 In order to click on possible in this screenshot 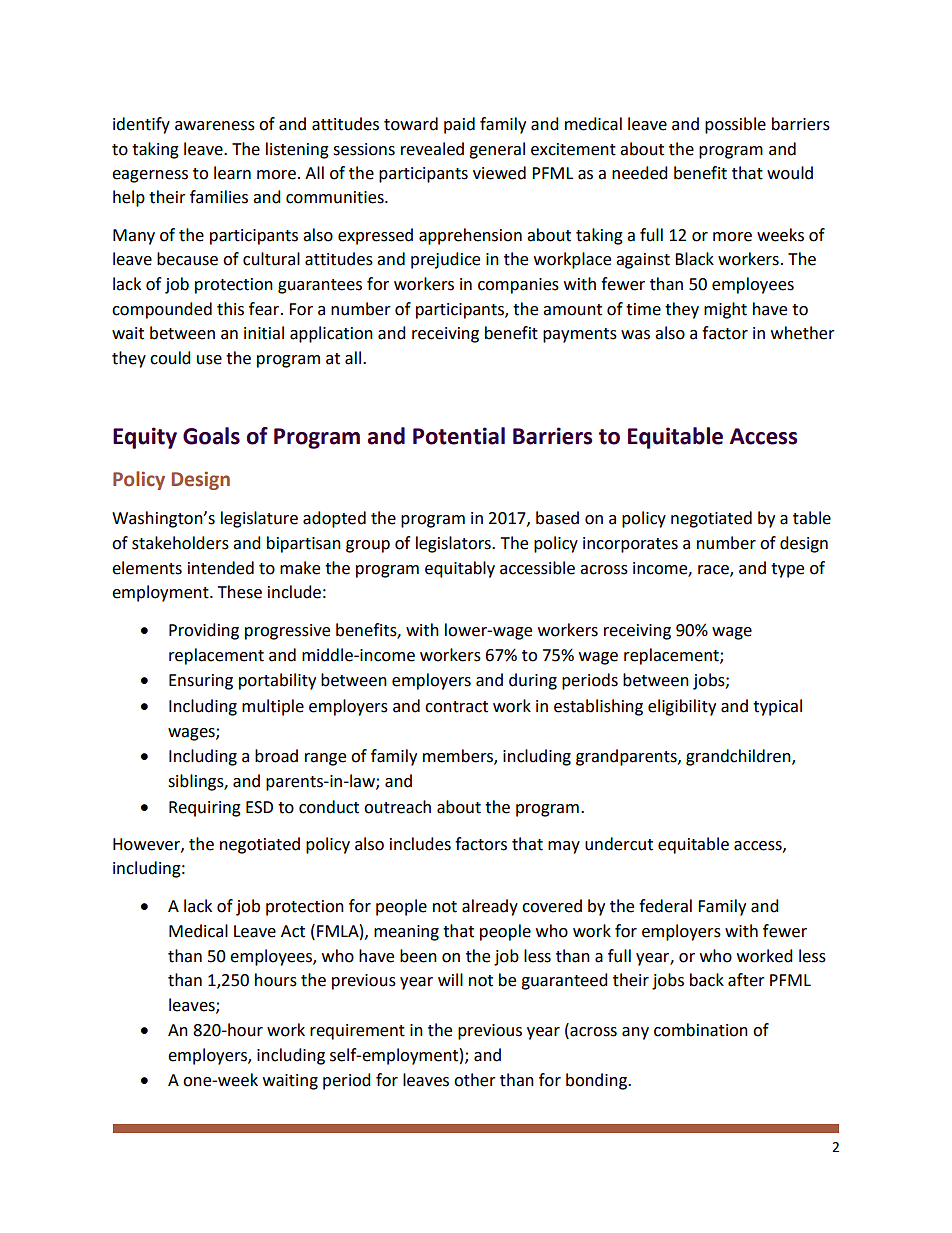, I will do `click(735, 125)`.
